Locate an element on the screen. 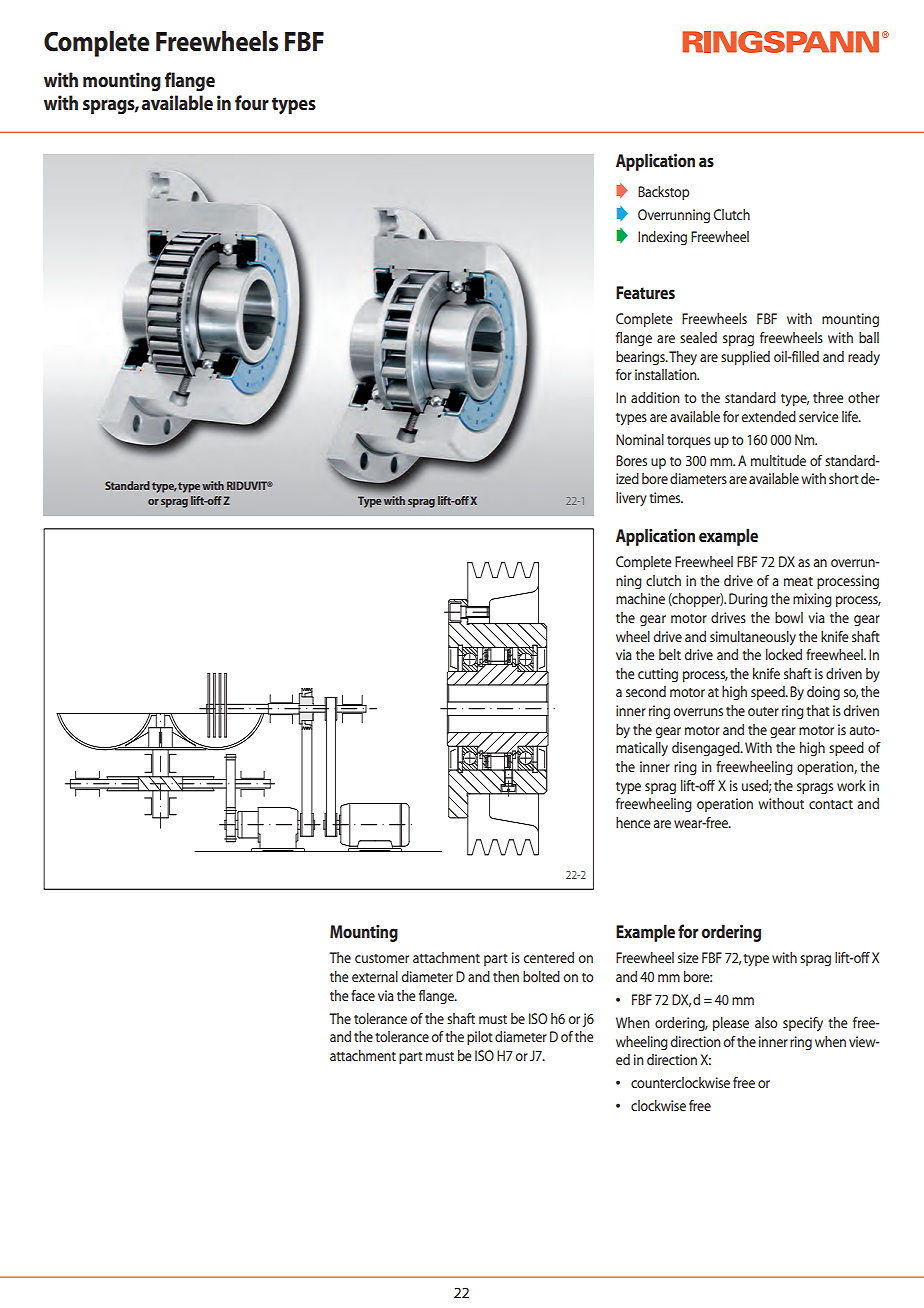  Backstop is located at coordinates (663, 193).
